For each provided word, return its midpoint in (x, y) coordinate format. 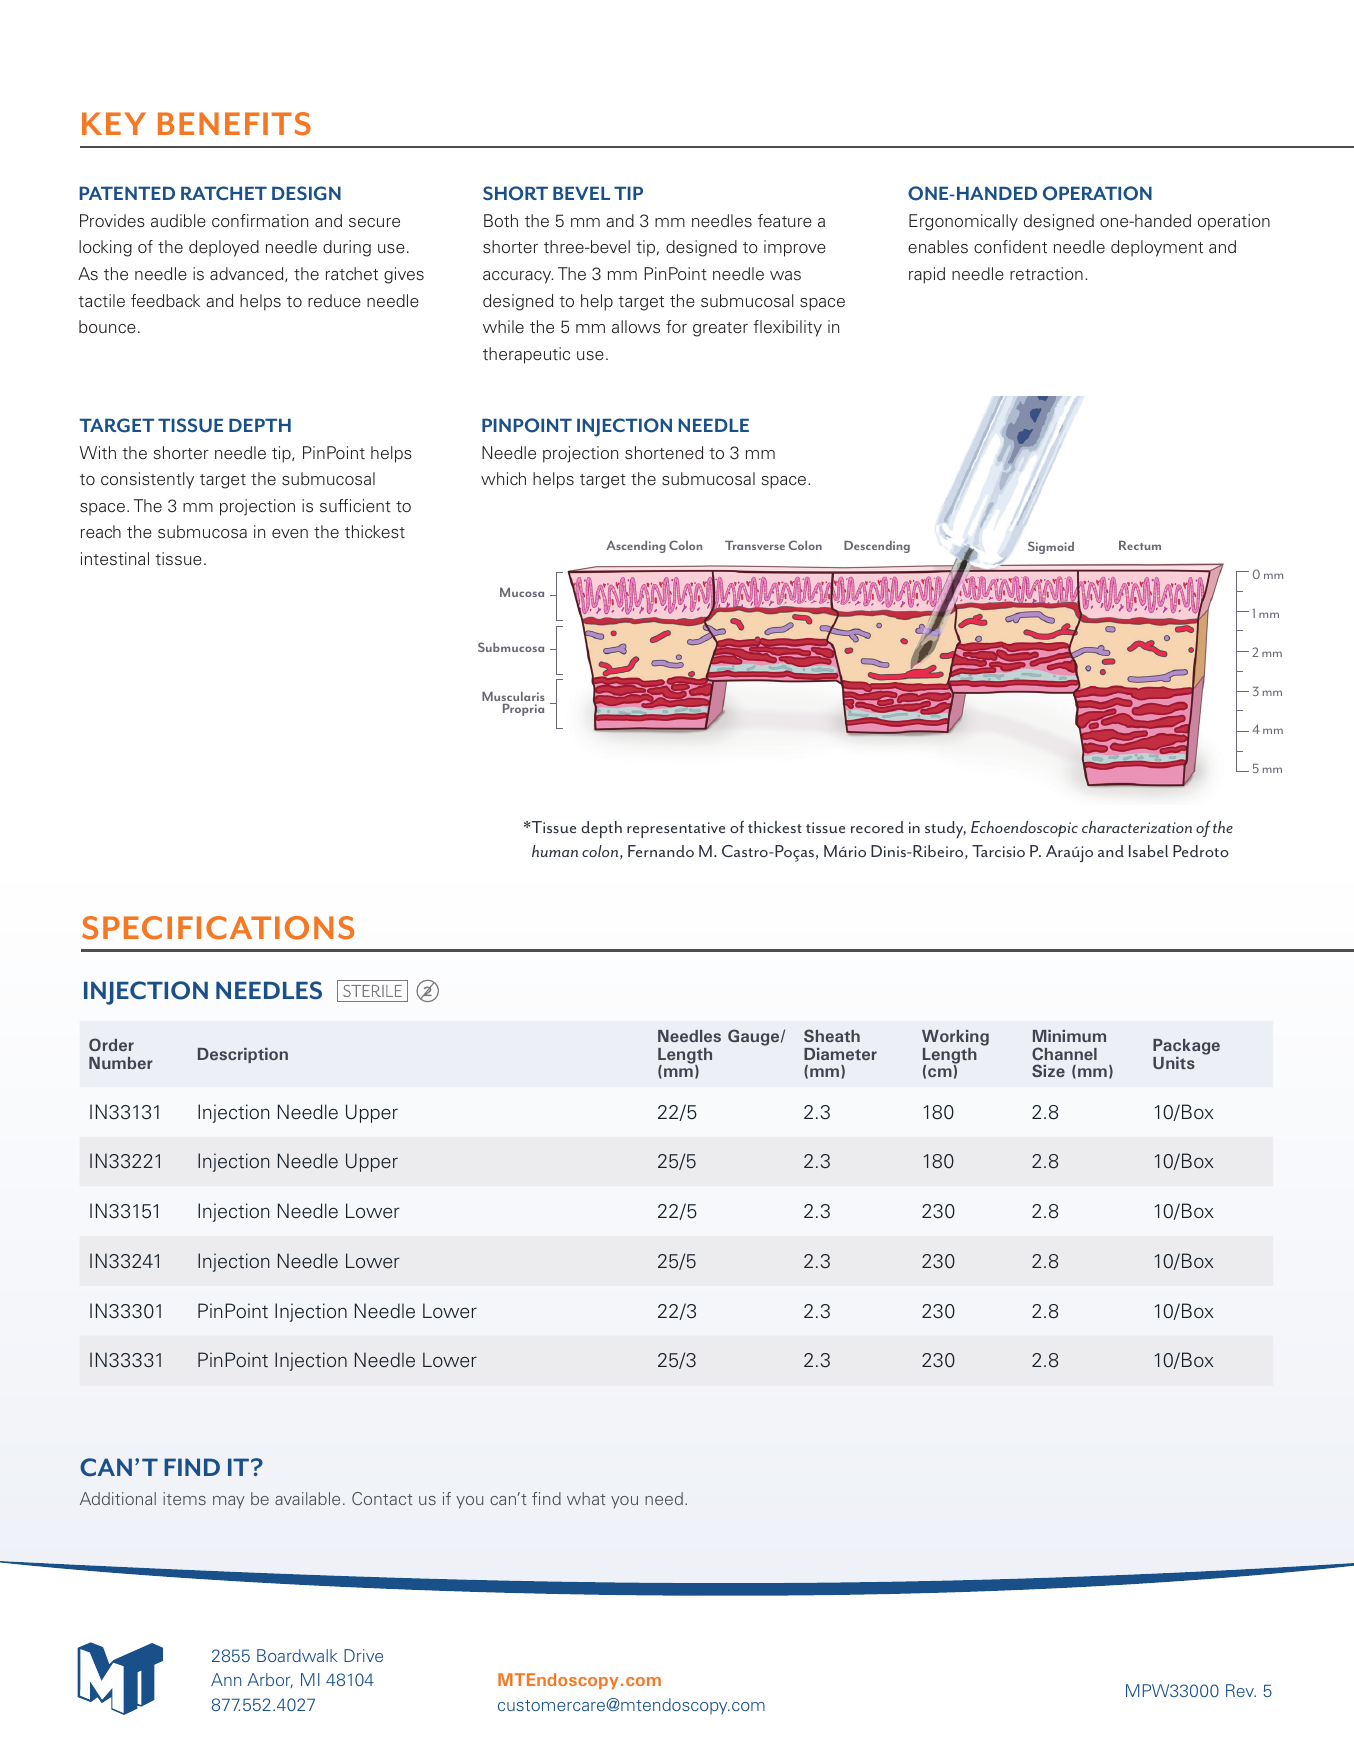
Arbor (270, 1680)
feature (785, 221)
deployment (1157, 248)
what (586, 1498)
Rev (1241, 1690)
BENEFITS (234, 124)
